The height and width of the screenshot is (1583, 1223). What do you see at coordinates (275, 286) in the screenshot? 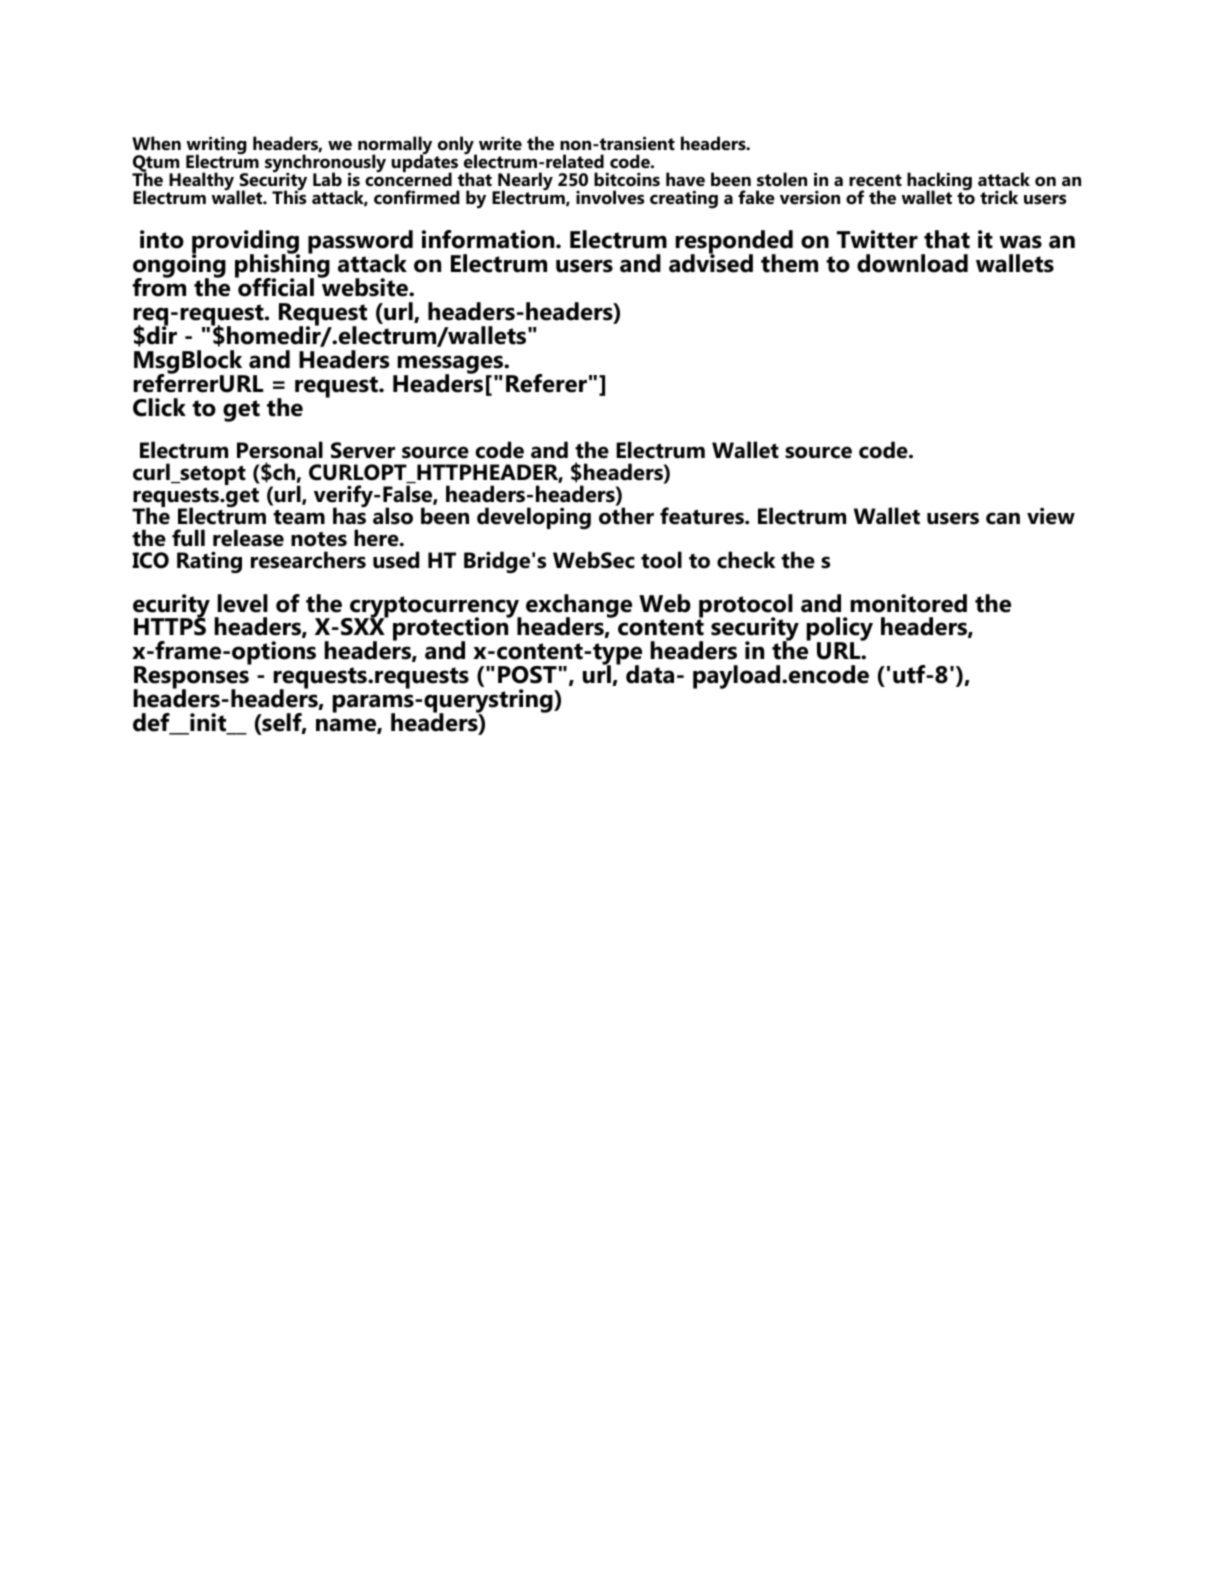
I see `official` at bounding box center [275, 286].
